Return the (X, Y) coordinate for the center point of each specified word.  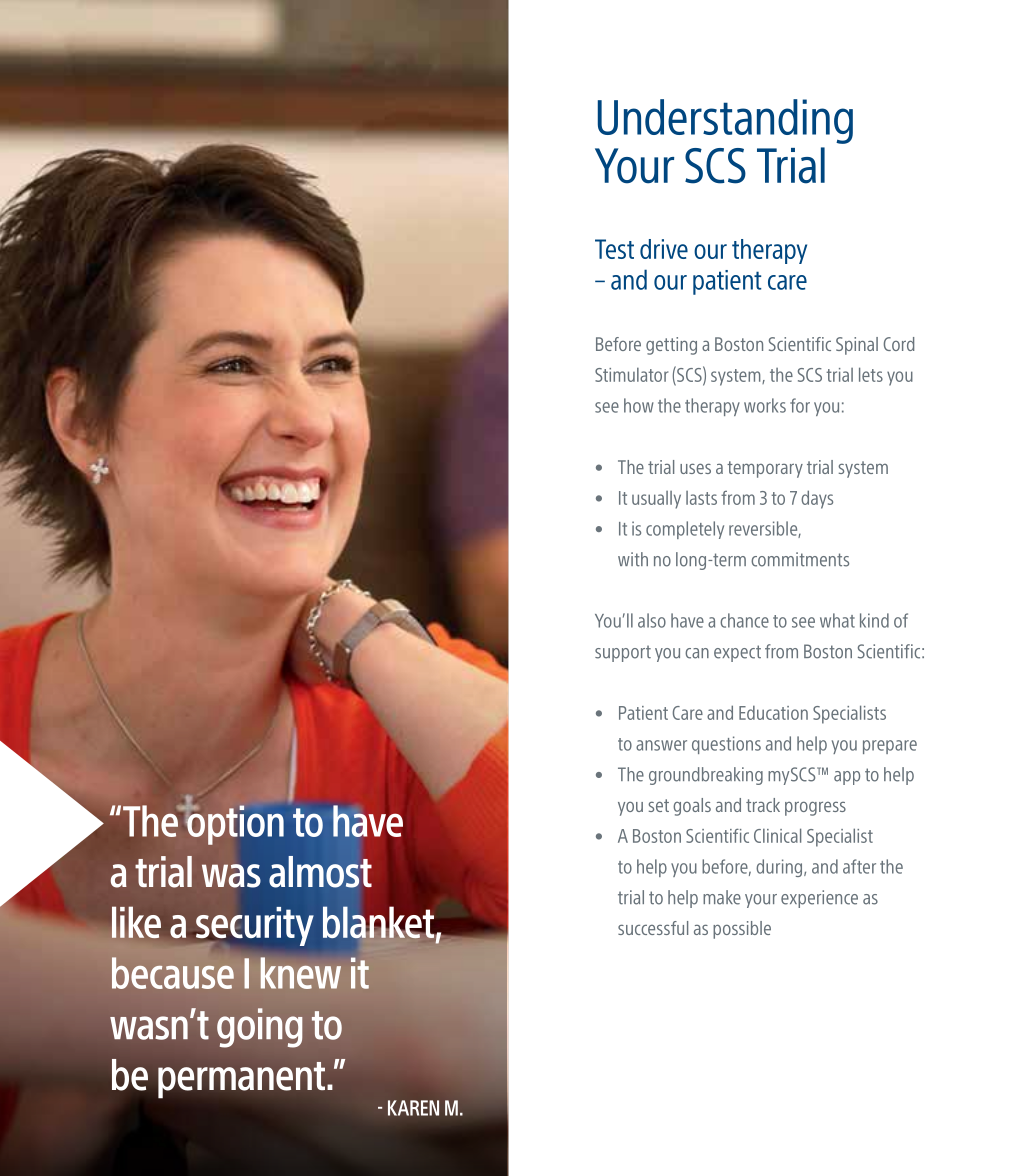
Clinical (777, 835)
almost (320, 872)
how (639, 405)
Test (614, 249)
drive (664, 249)
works (765, 405)
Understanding (725, 121)
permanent (241, 1080)
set (658, 805)
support (623, 653)
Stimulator (631, 374)
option (234, 824)
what (837, 620)
